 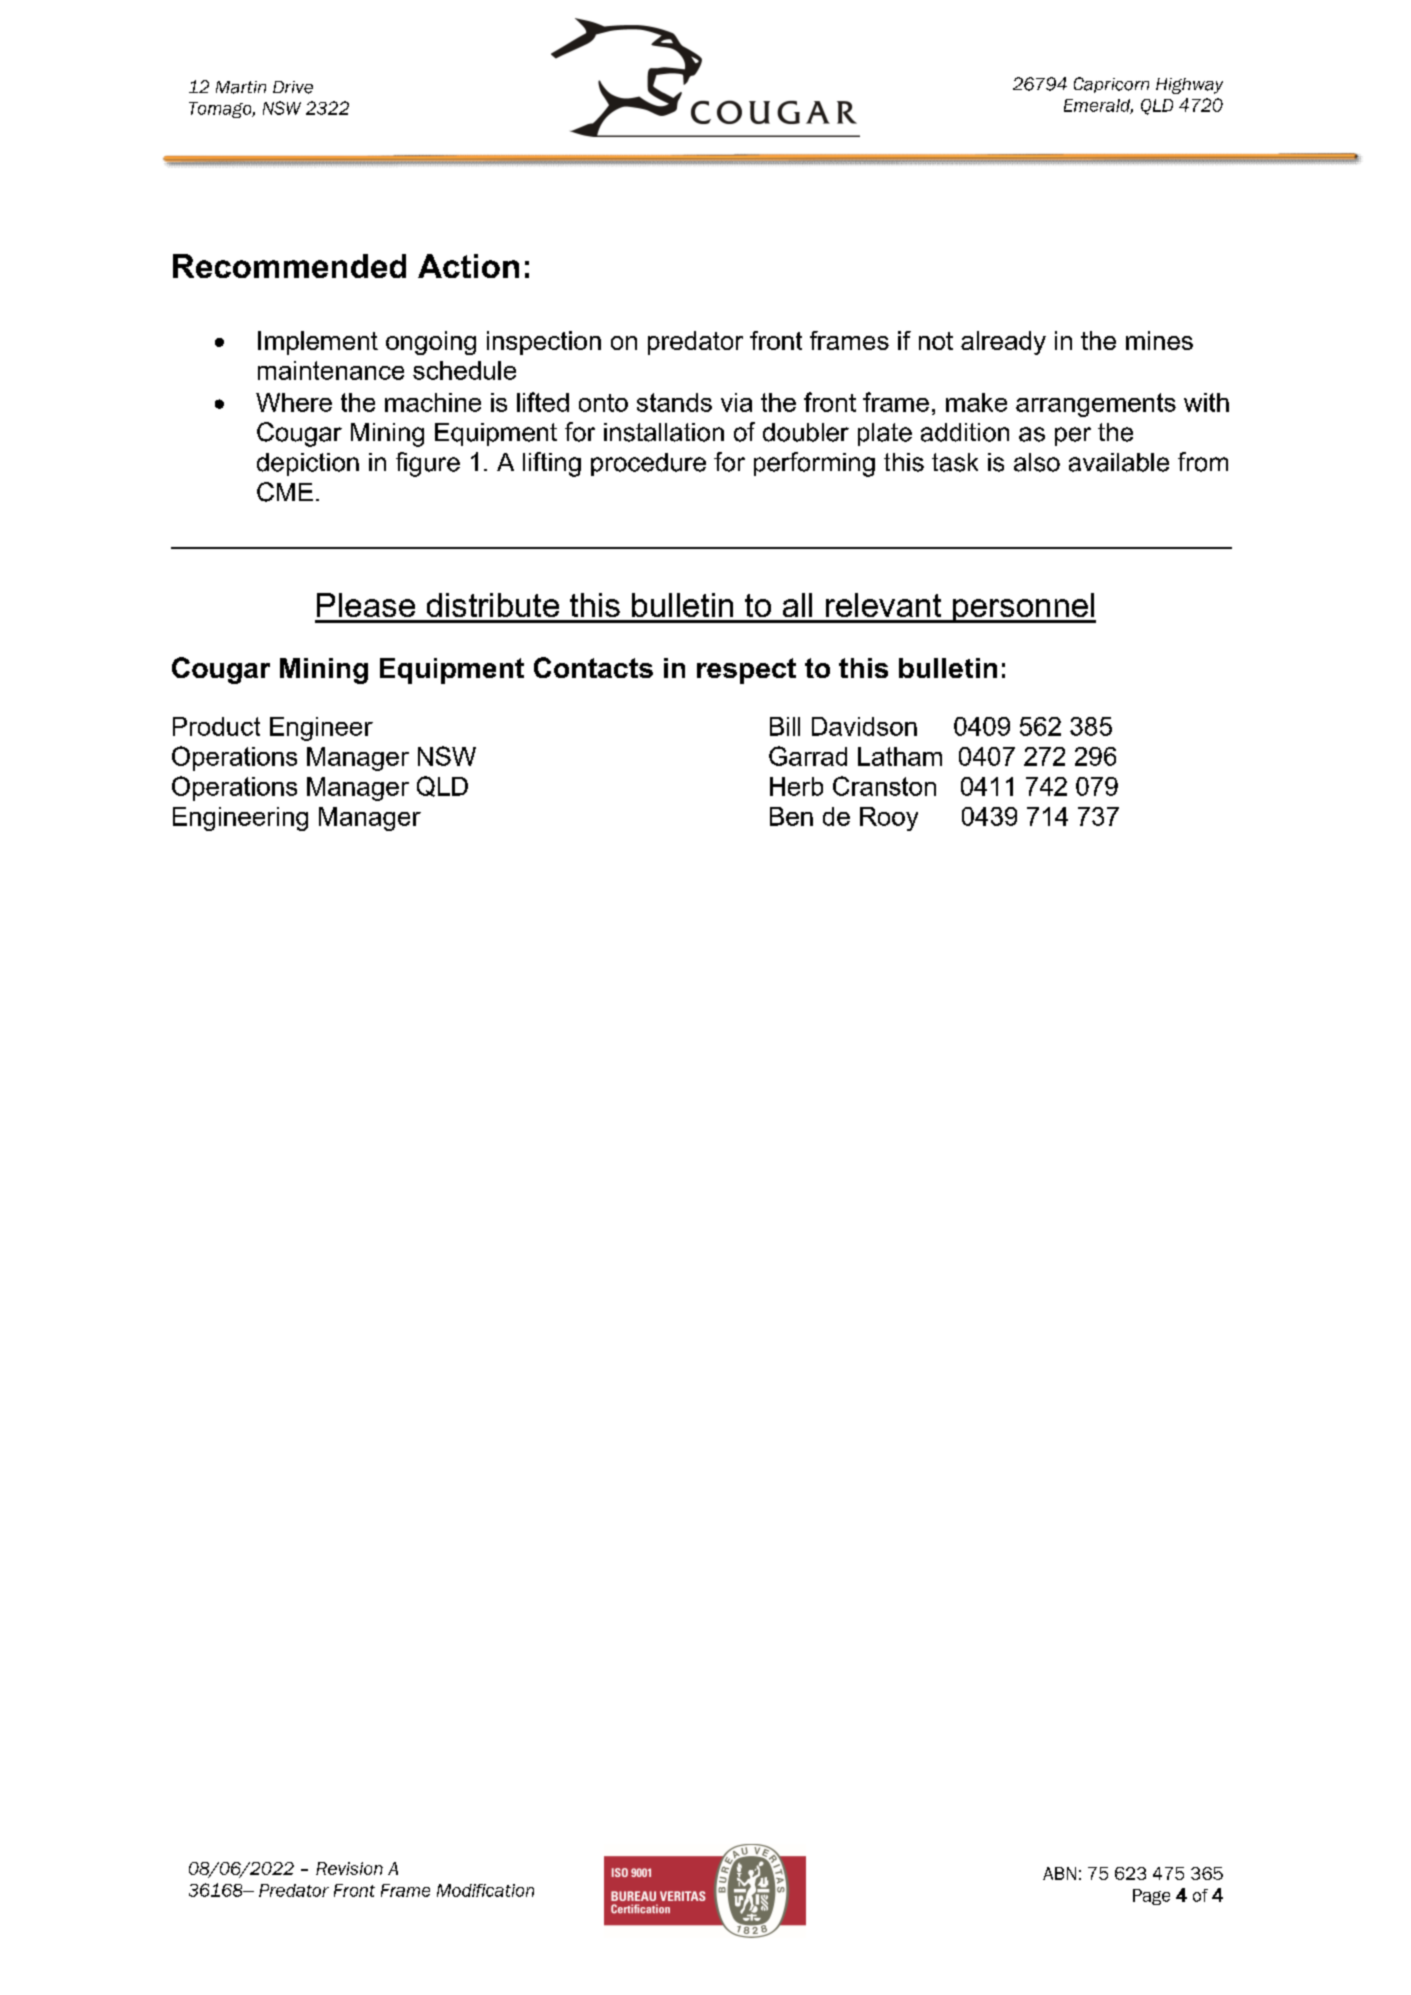 What do you see at coordinates (791, 816) in the image?
I see `Ben` at bounding box center [791, 816].
